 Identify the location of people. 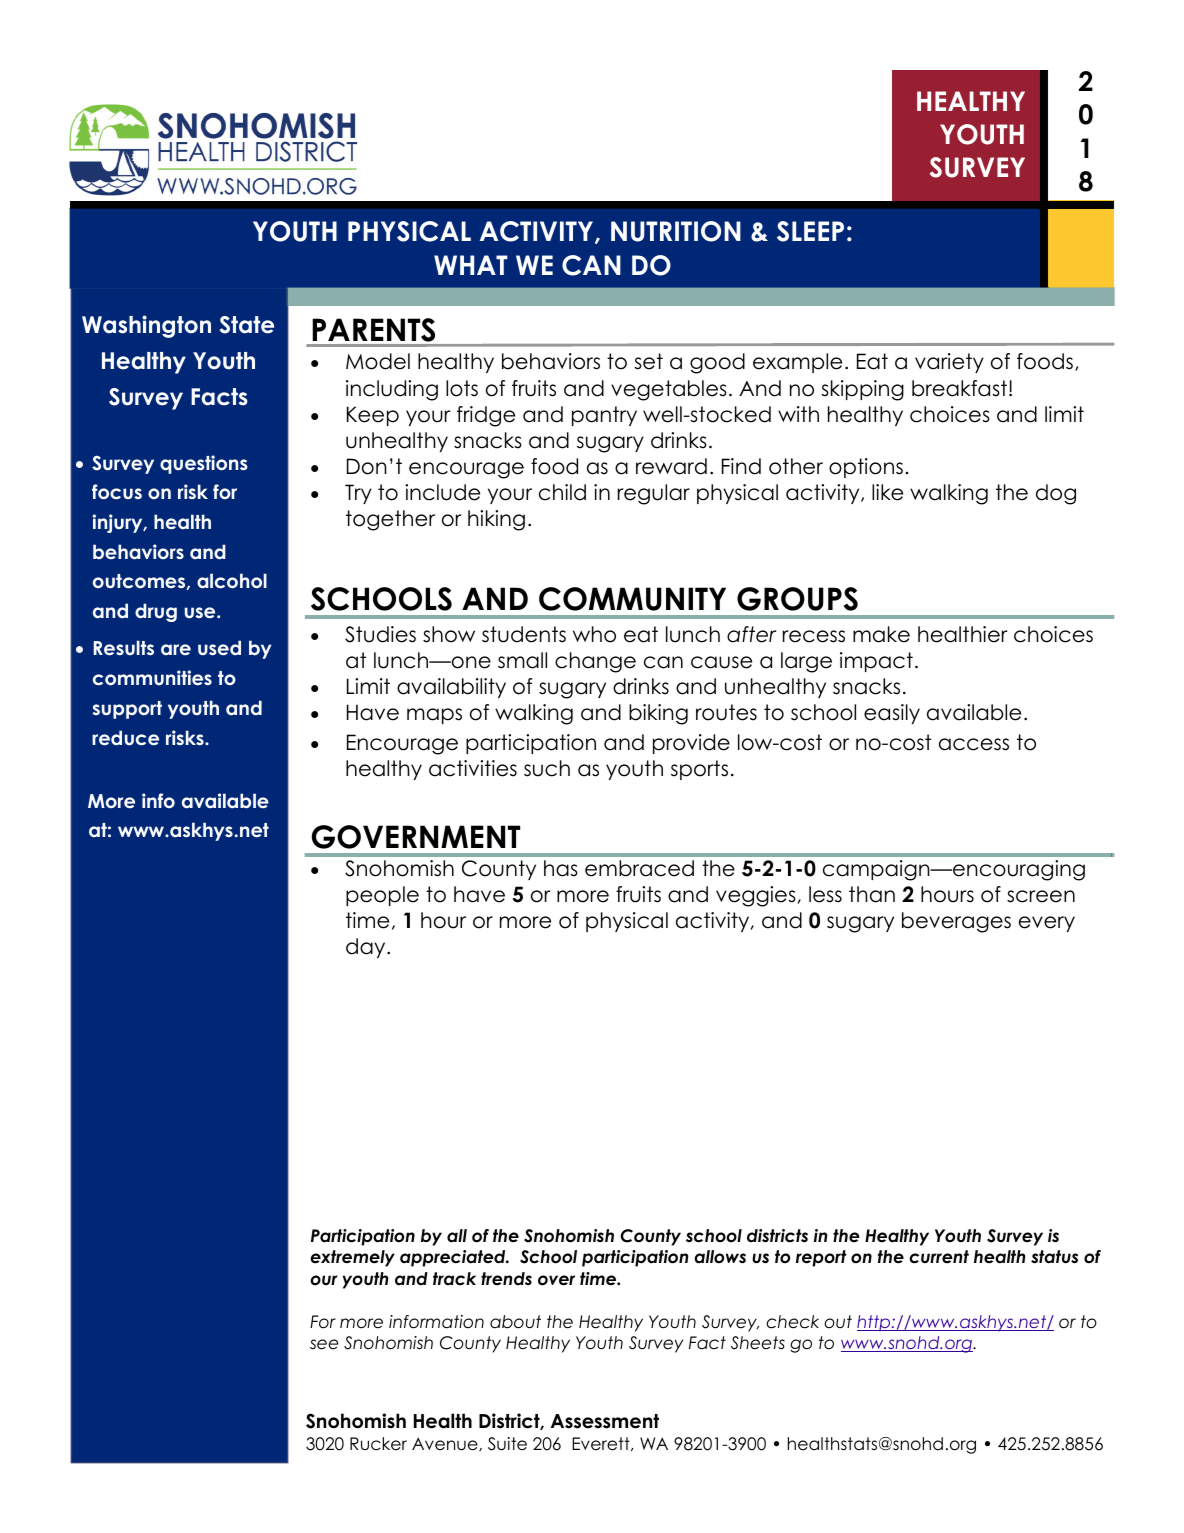
(382, 896).
